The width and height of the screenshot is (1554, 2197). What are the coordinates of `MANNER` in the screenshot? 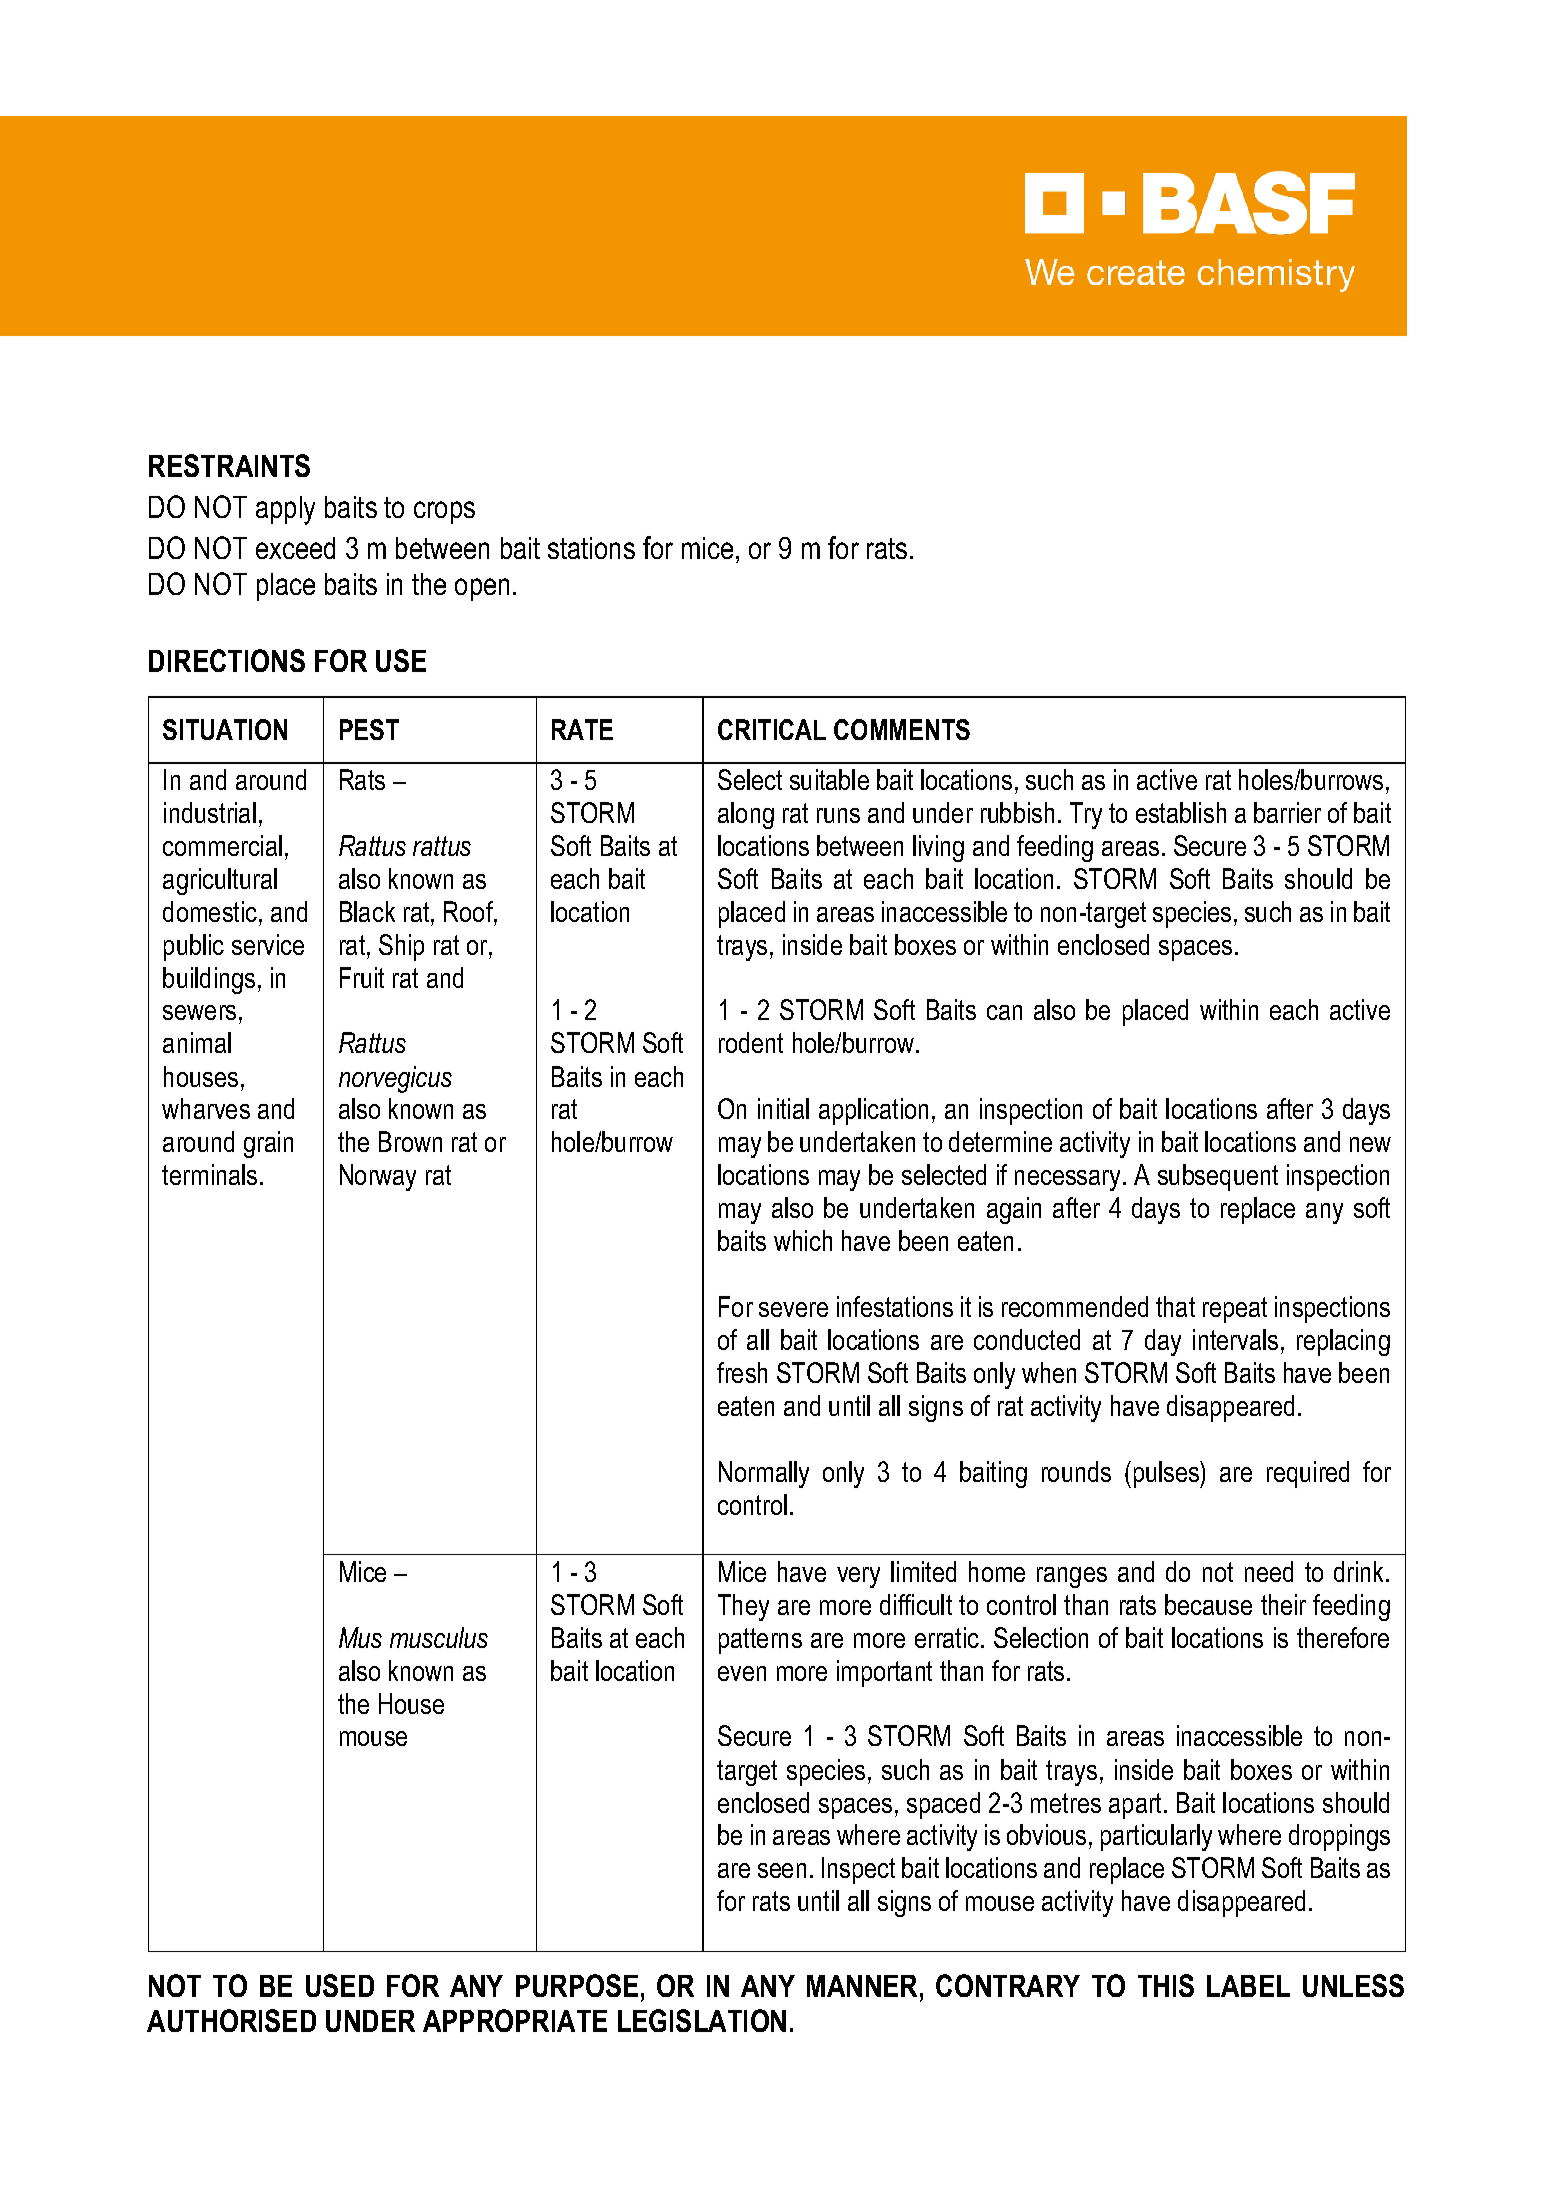 It's located at (864, 1986).
